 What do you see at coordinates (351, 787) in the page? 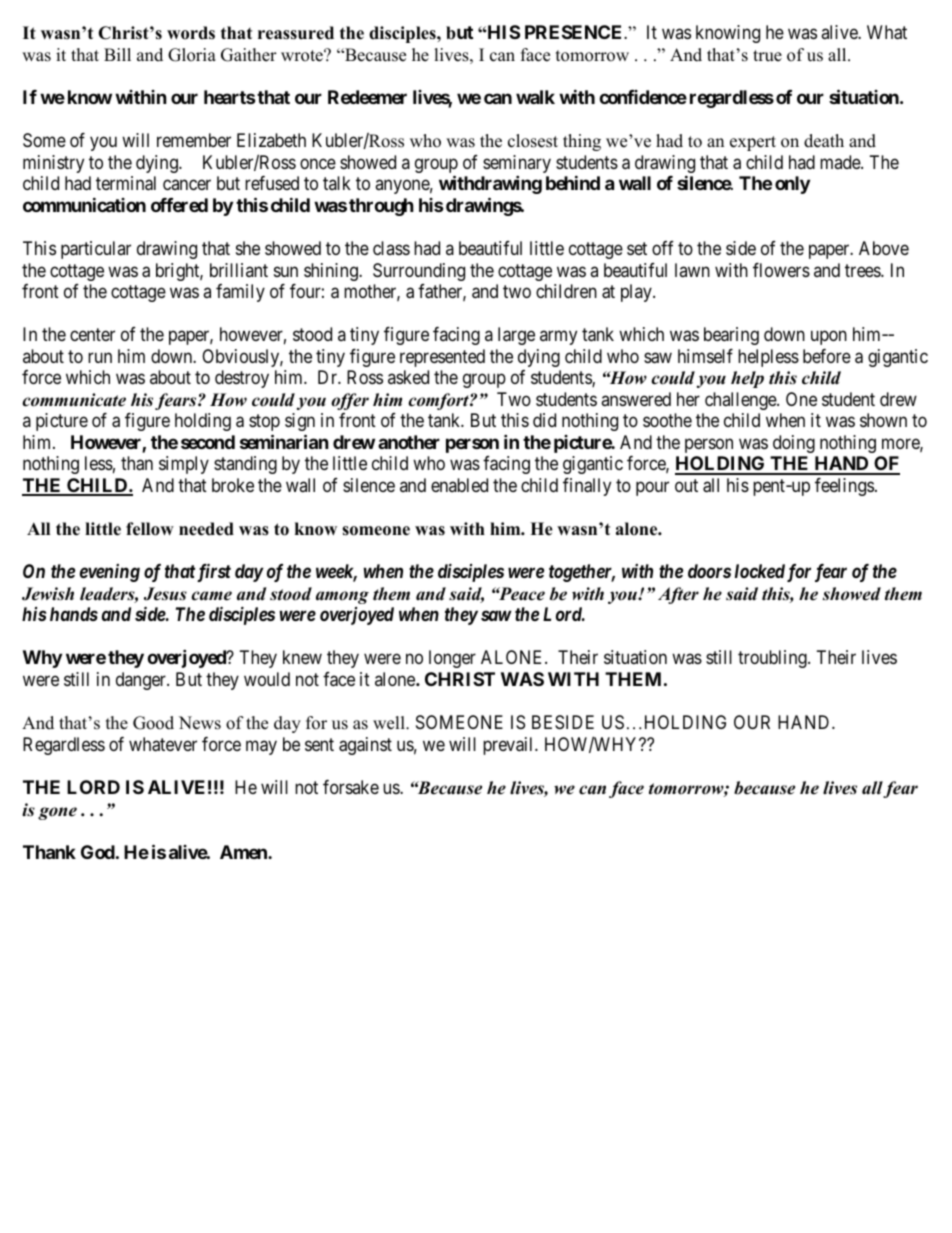
I see `forsake` at bounding box center [351, 787].
